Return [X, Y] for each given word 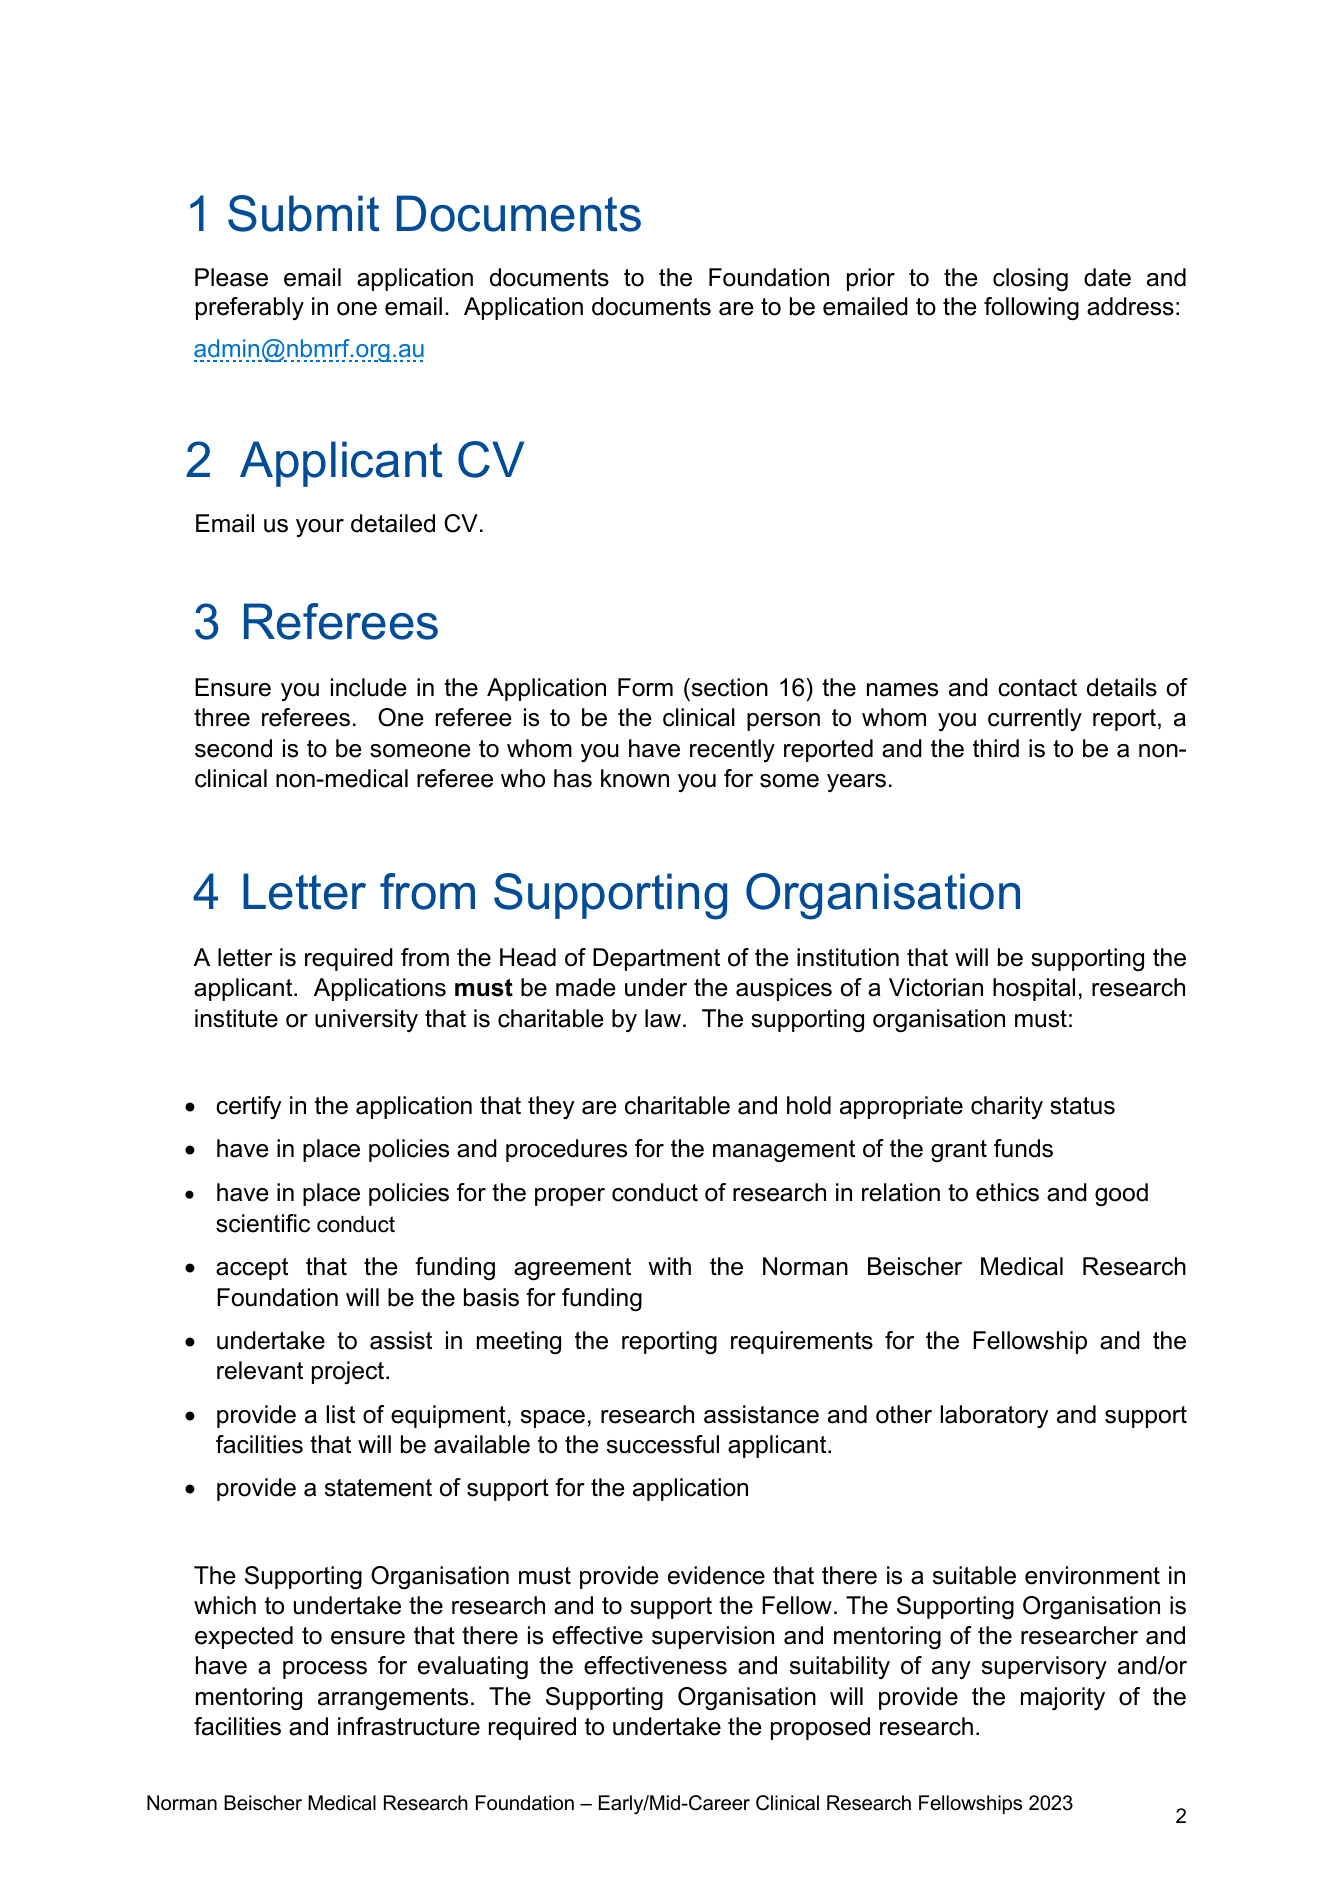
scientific [263, 1223]
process [325, 1670]
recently [732, 750]
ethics [1007, 1192]
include [369, 687]
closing [1030, 279]
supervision [713, 1637]
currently [1035, 719]
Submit [304, 213]
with [669, 1266]
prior [871, 279]
